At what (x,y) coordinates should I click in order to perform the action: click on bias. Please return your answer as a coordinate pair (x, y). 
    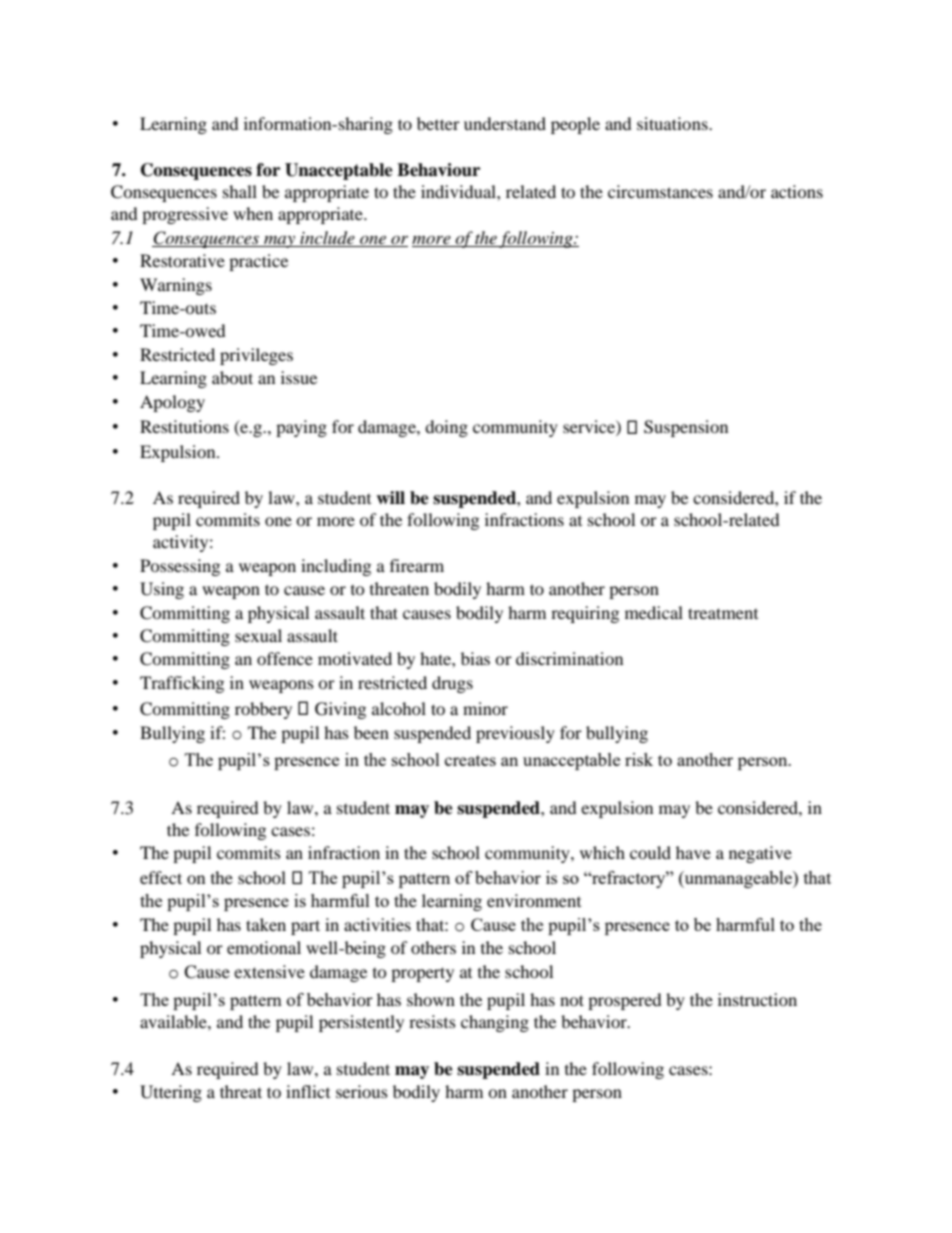
    Looking at the image, I should click on (475, 658).
